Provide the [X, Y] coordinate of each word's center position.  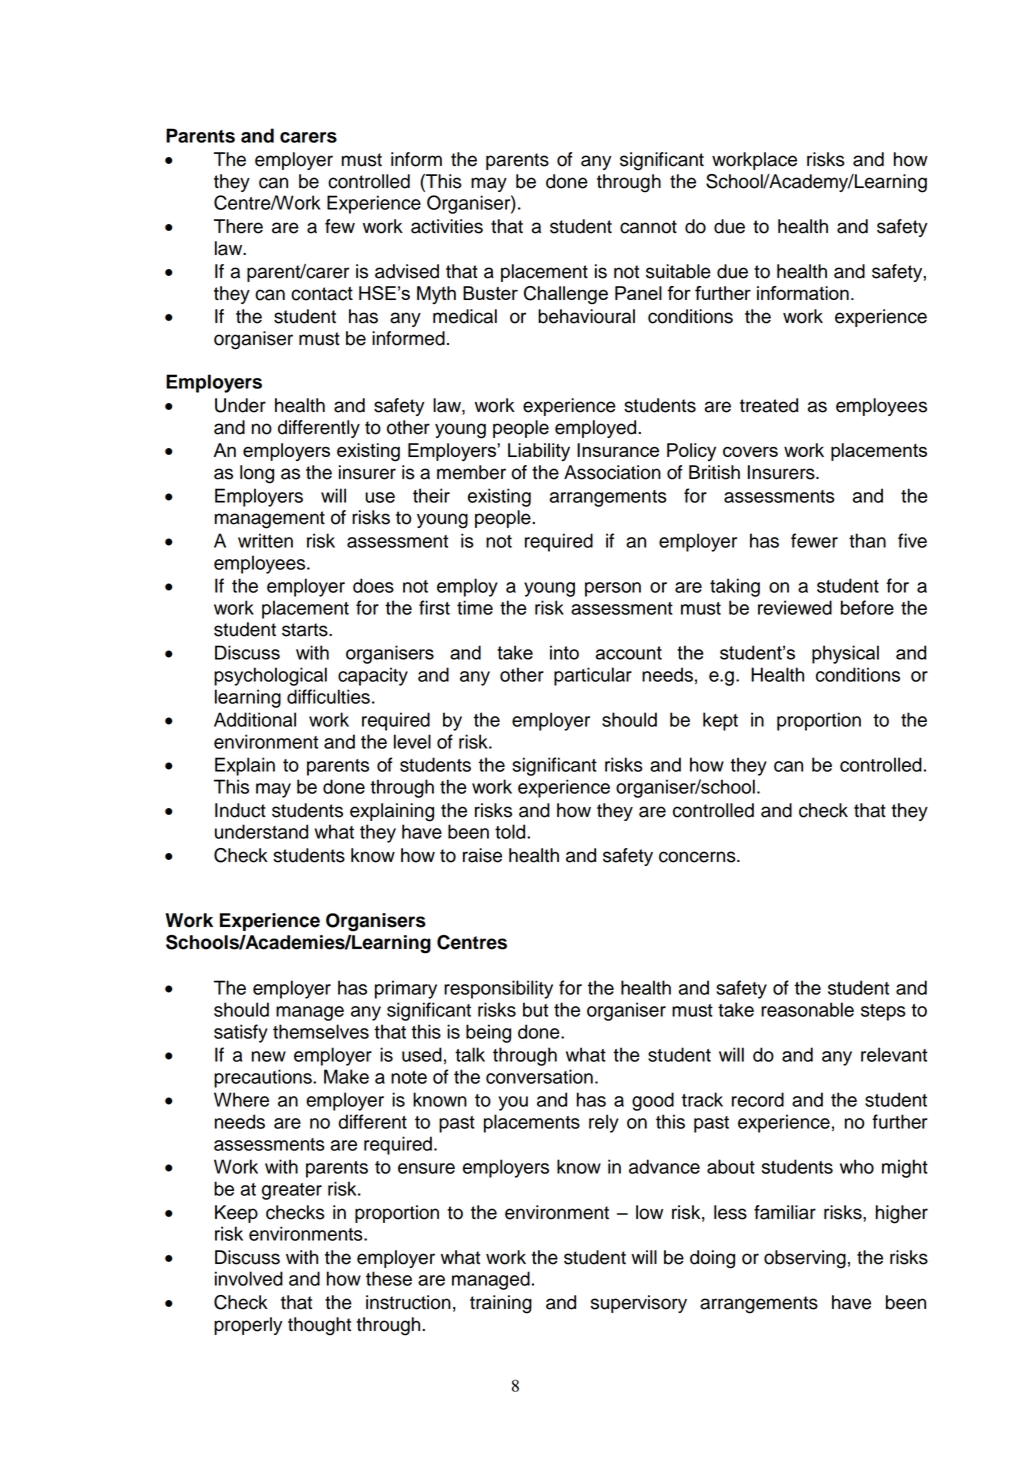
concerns [698, 857]
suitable [678, 271]
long [257, 474]
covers [750, 451]
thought [319, 1326]
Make [346, 1076]
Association [612, 472]
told [511, 831]
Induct [240, 810]
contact [322, 294]
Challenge [566, 295]
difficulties [328, 696]
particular [593, 676]
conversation [539, 1076]
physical [845, 654]
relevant [894, 1054]
